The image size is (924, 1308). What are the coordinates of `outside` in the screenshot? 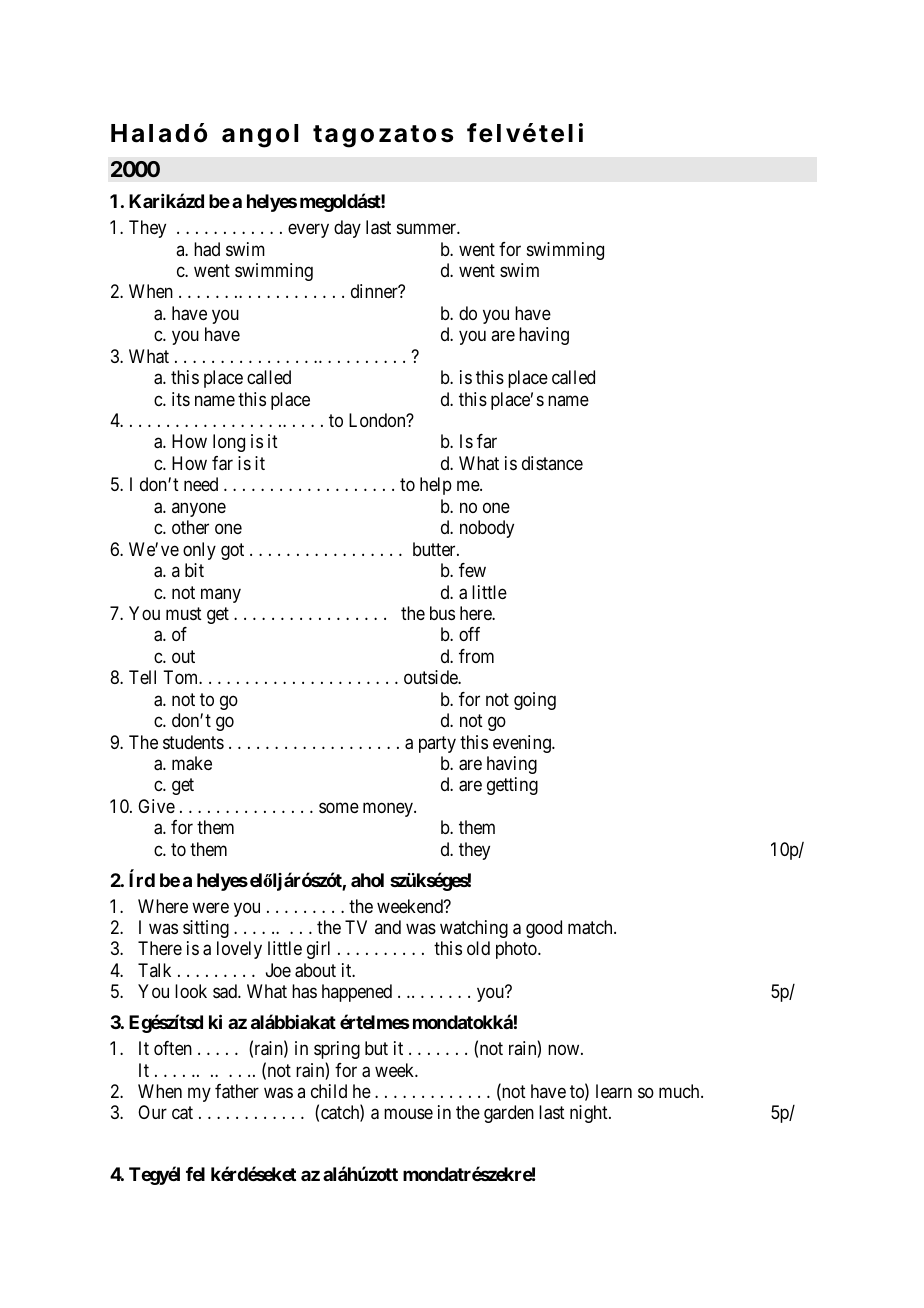 It's located at (431, 677).
